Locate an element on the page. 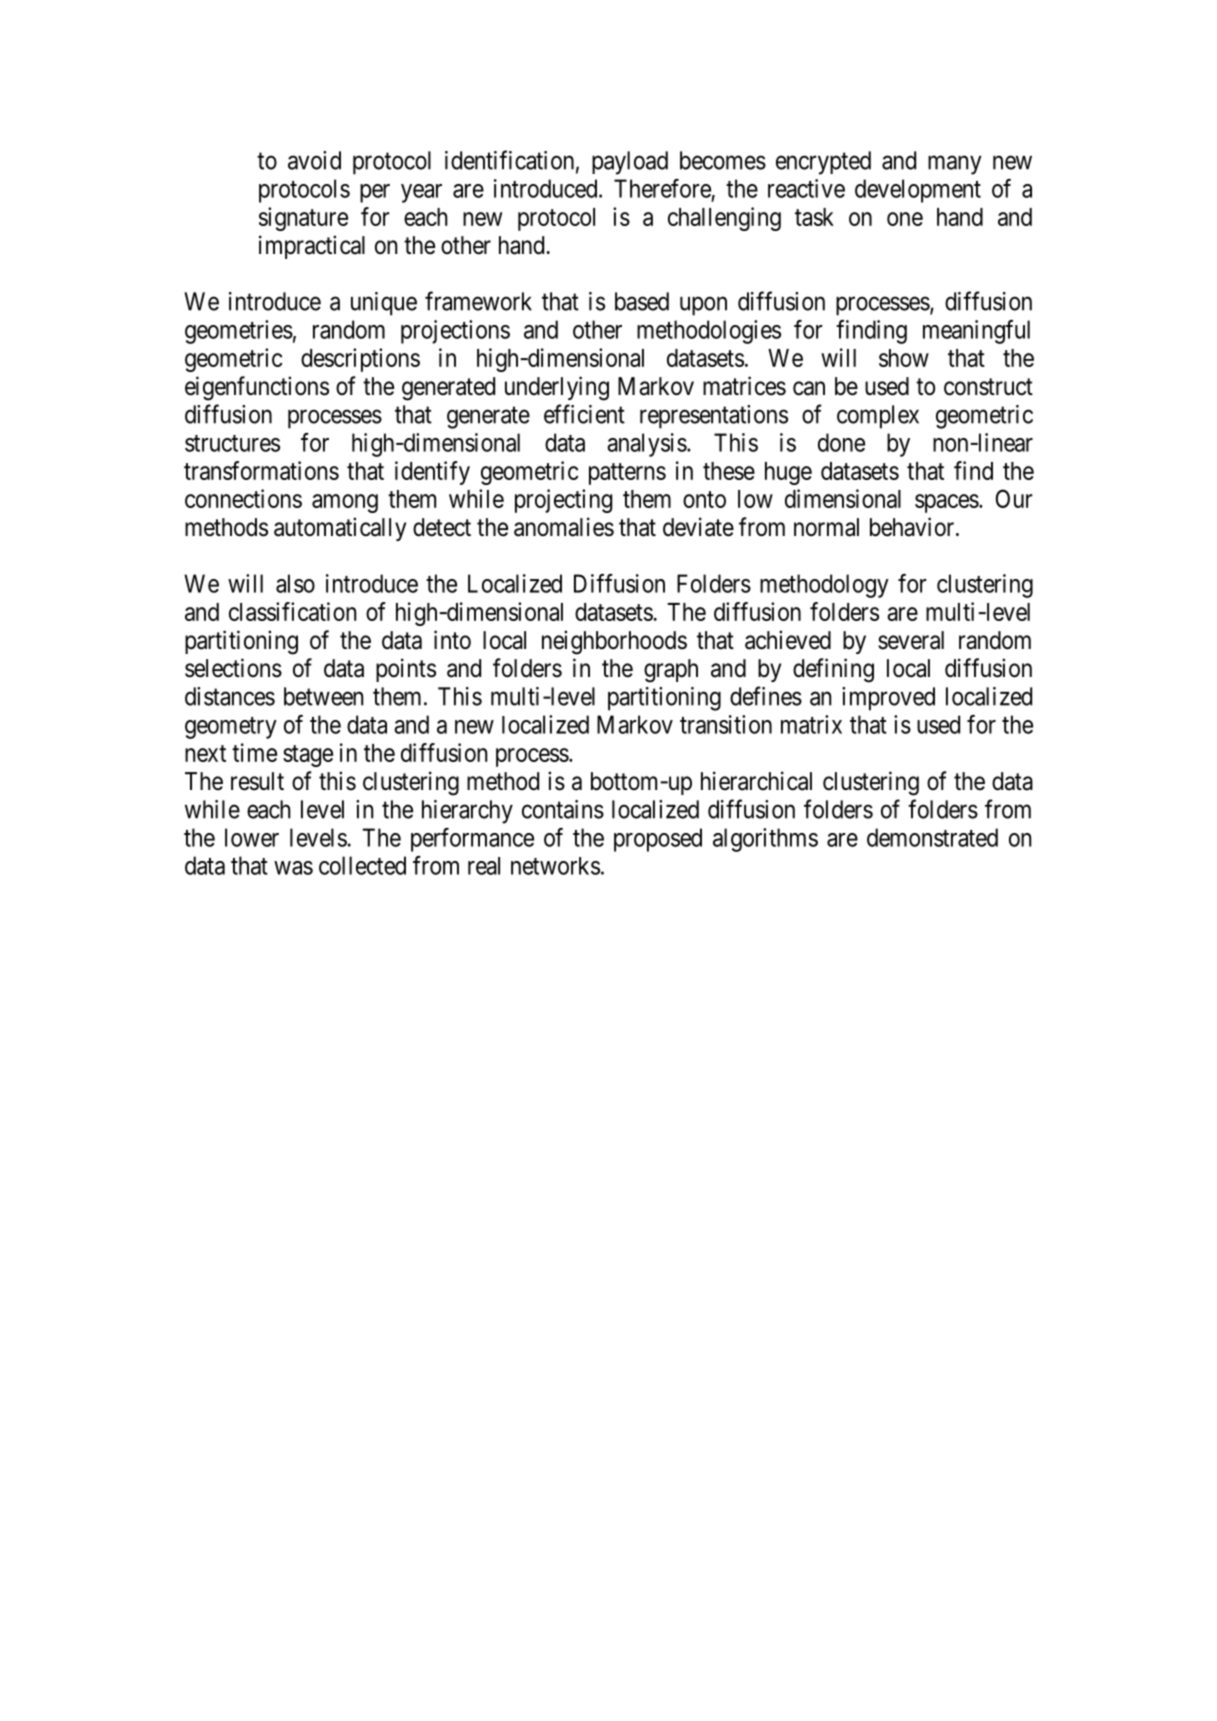  lower is located at coordinates (252, 837).
